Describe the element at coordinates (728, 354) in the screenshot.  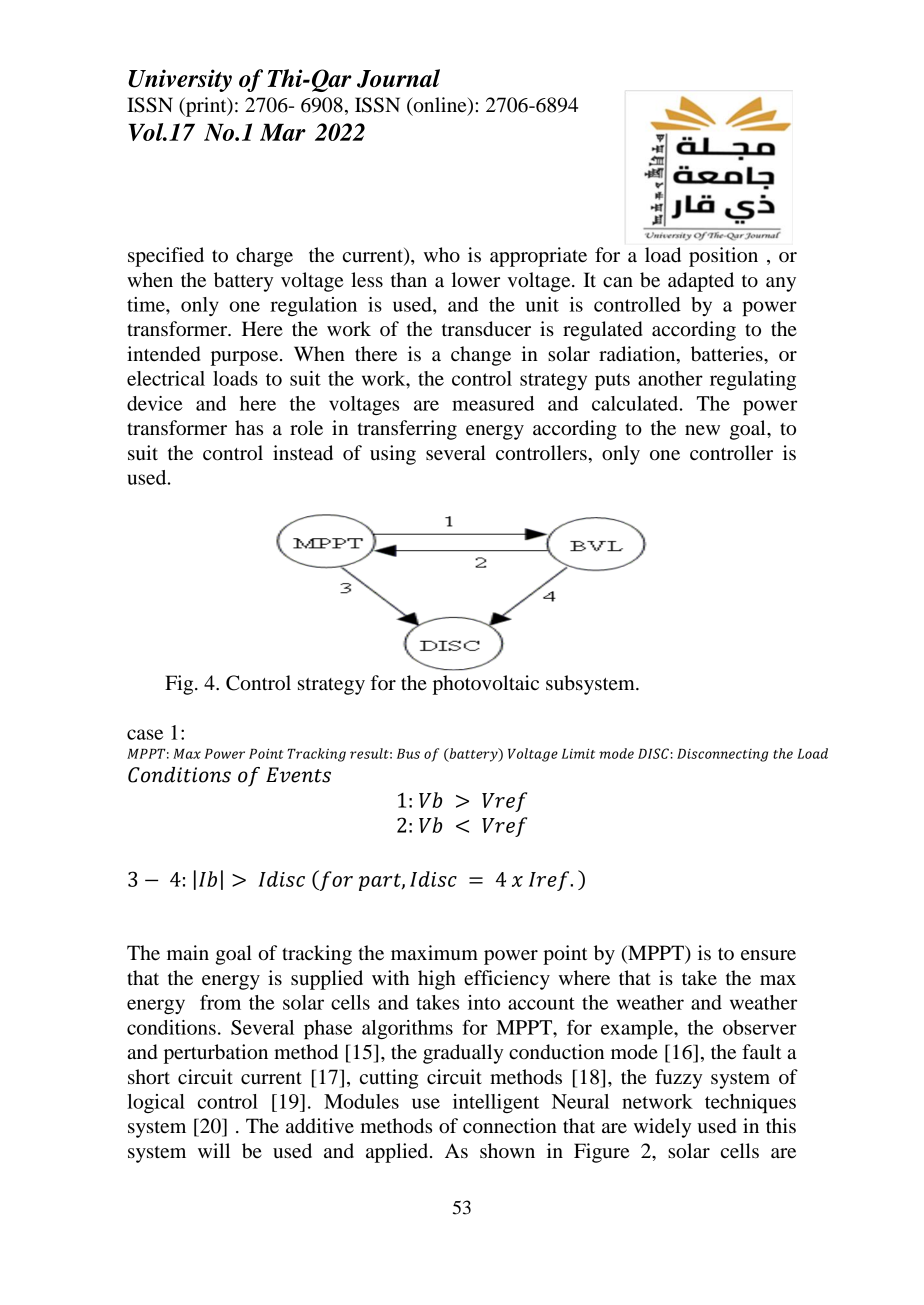
I see `batteries` at that location.
